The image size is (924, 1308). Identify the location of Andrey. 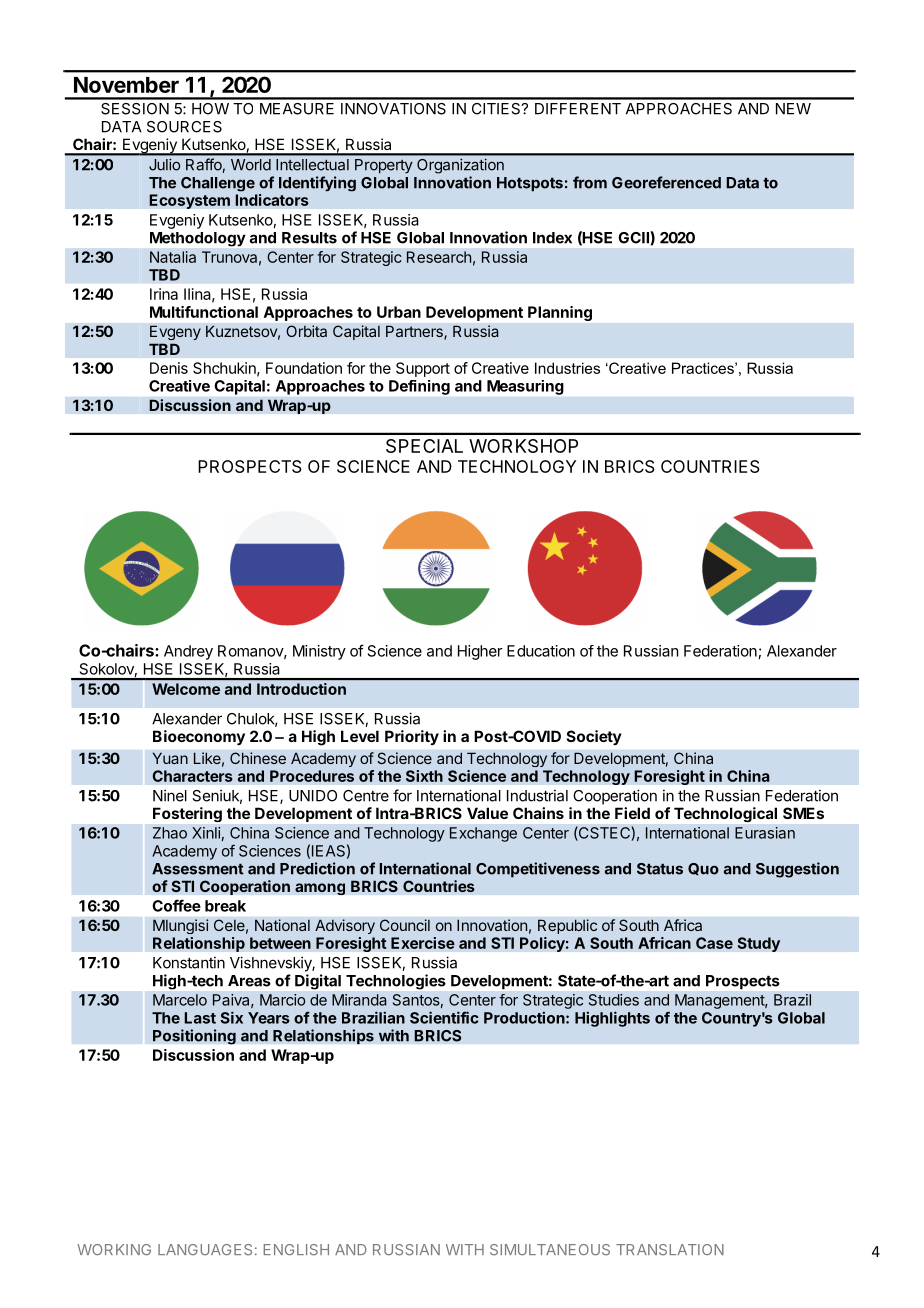
(188, 652).
